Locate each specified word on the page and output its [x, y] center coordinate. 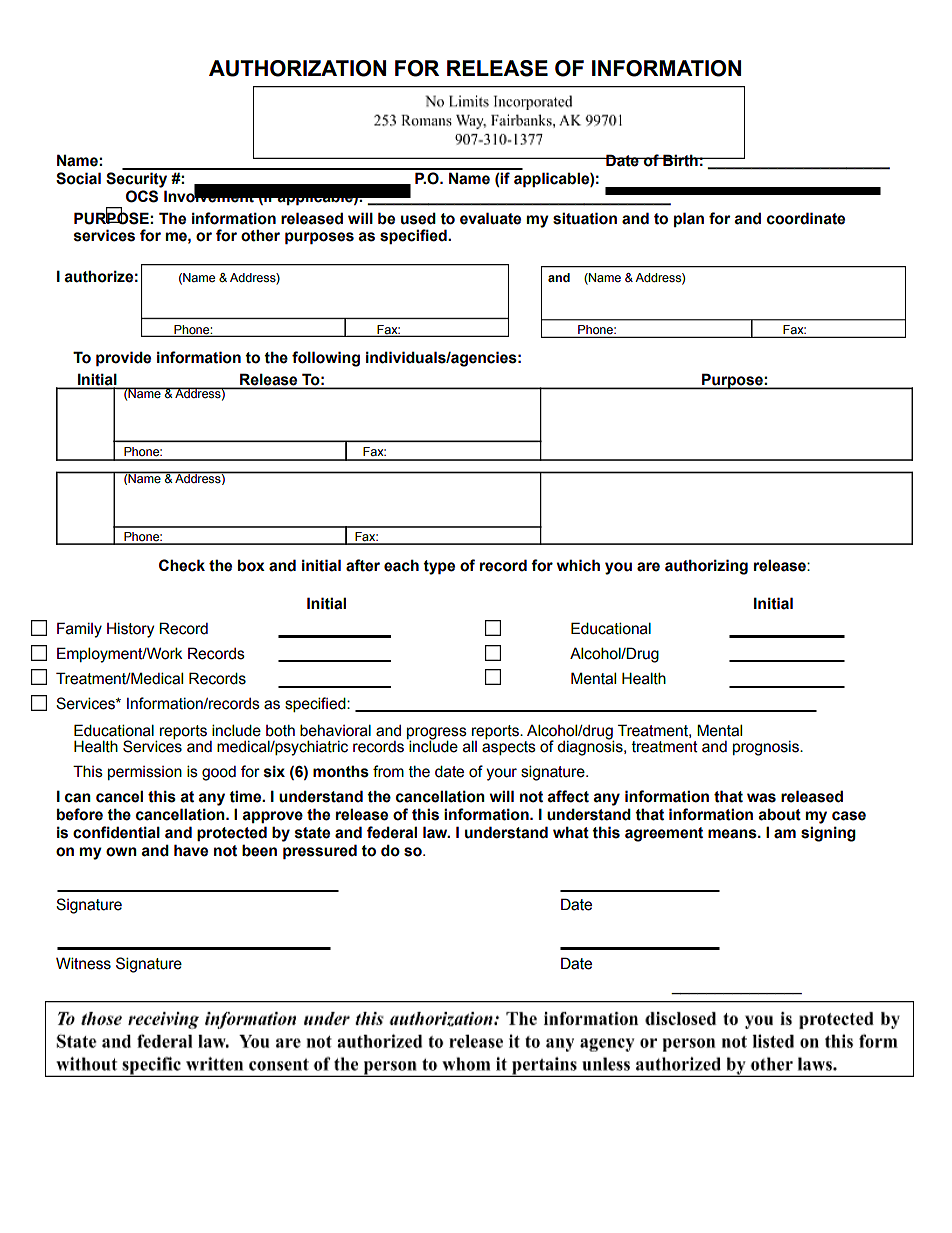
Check [182, 565]
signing [828, 834]
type [439, 567]
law [436, 832]
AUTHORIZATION [297, 68]
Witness [83, 963]
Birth [680, 160]
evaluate [490, 218]
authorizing [706, 567]
